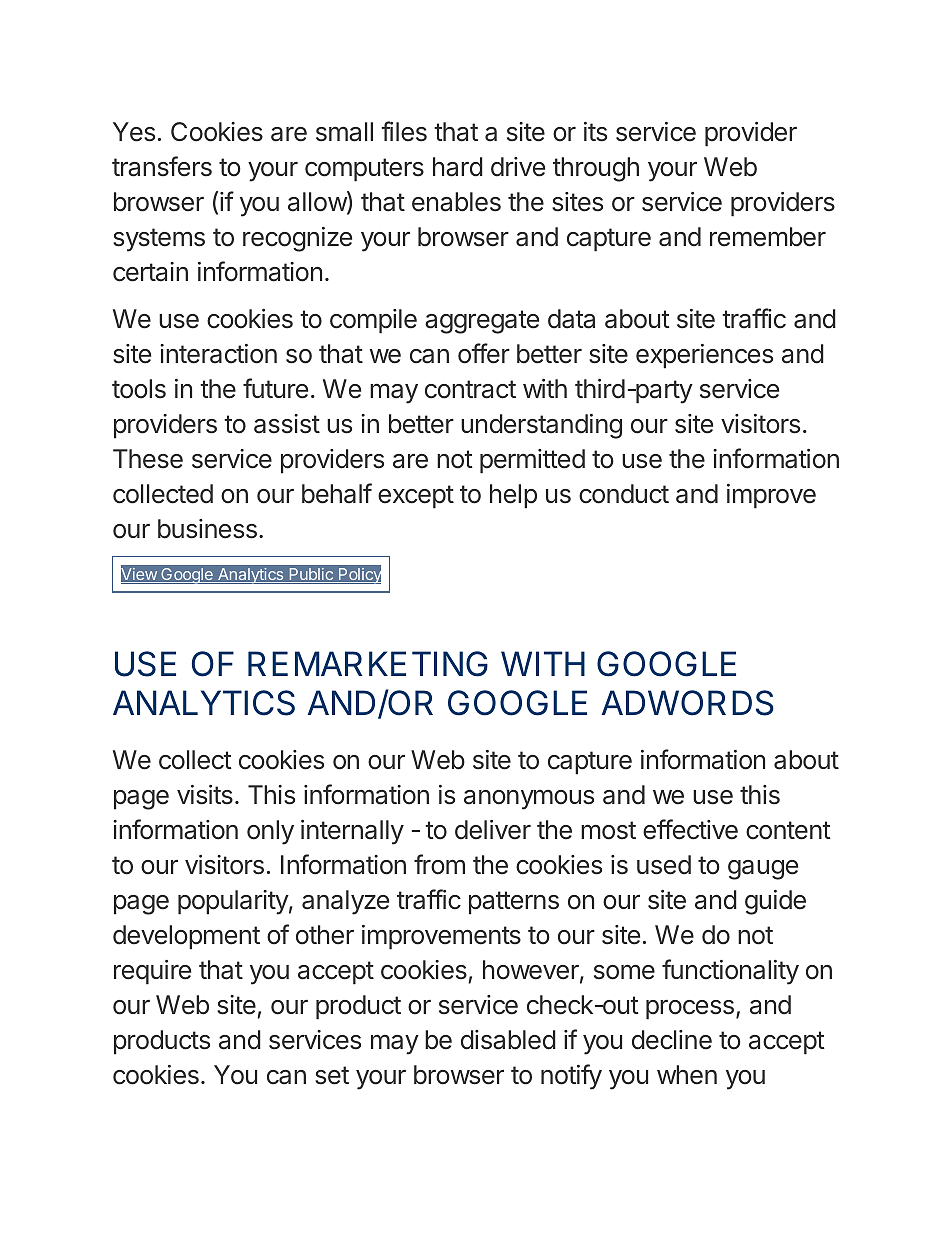 The height and width of the screenshot is (1233, 952). Describe the element at coordinates (704, 356) in the screenshot. I see `experiences` at that location.
